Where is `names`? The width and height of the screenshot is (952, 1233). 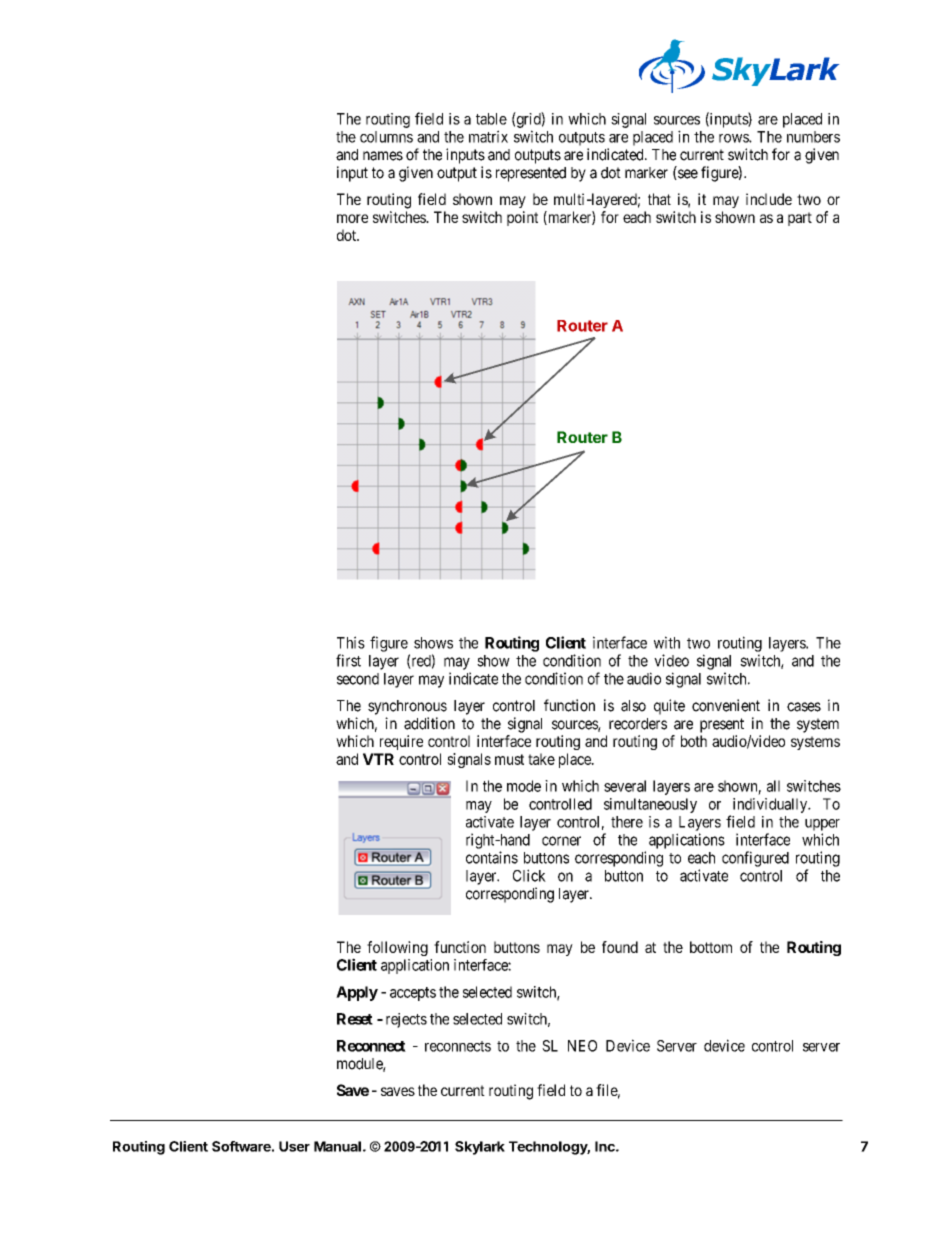 names is located at coordinates (383, 156).
